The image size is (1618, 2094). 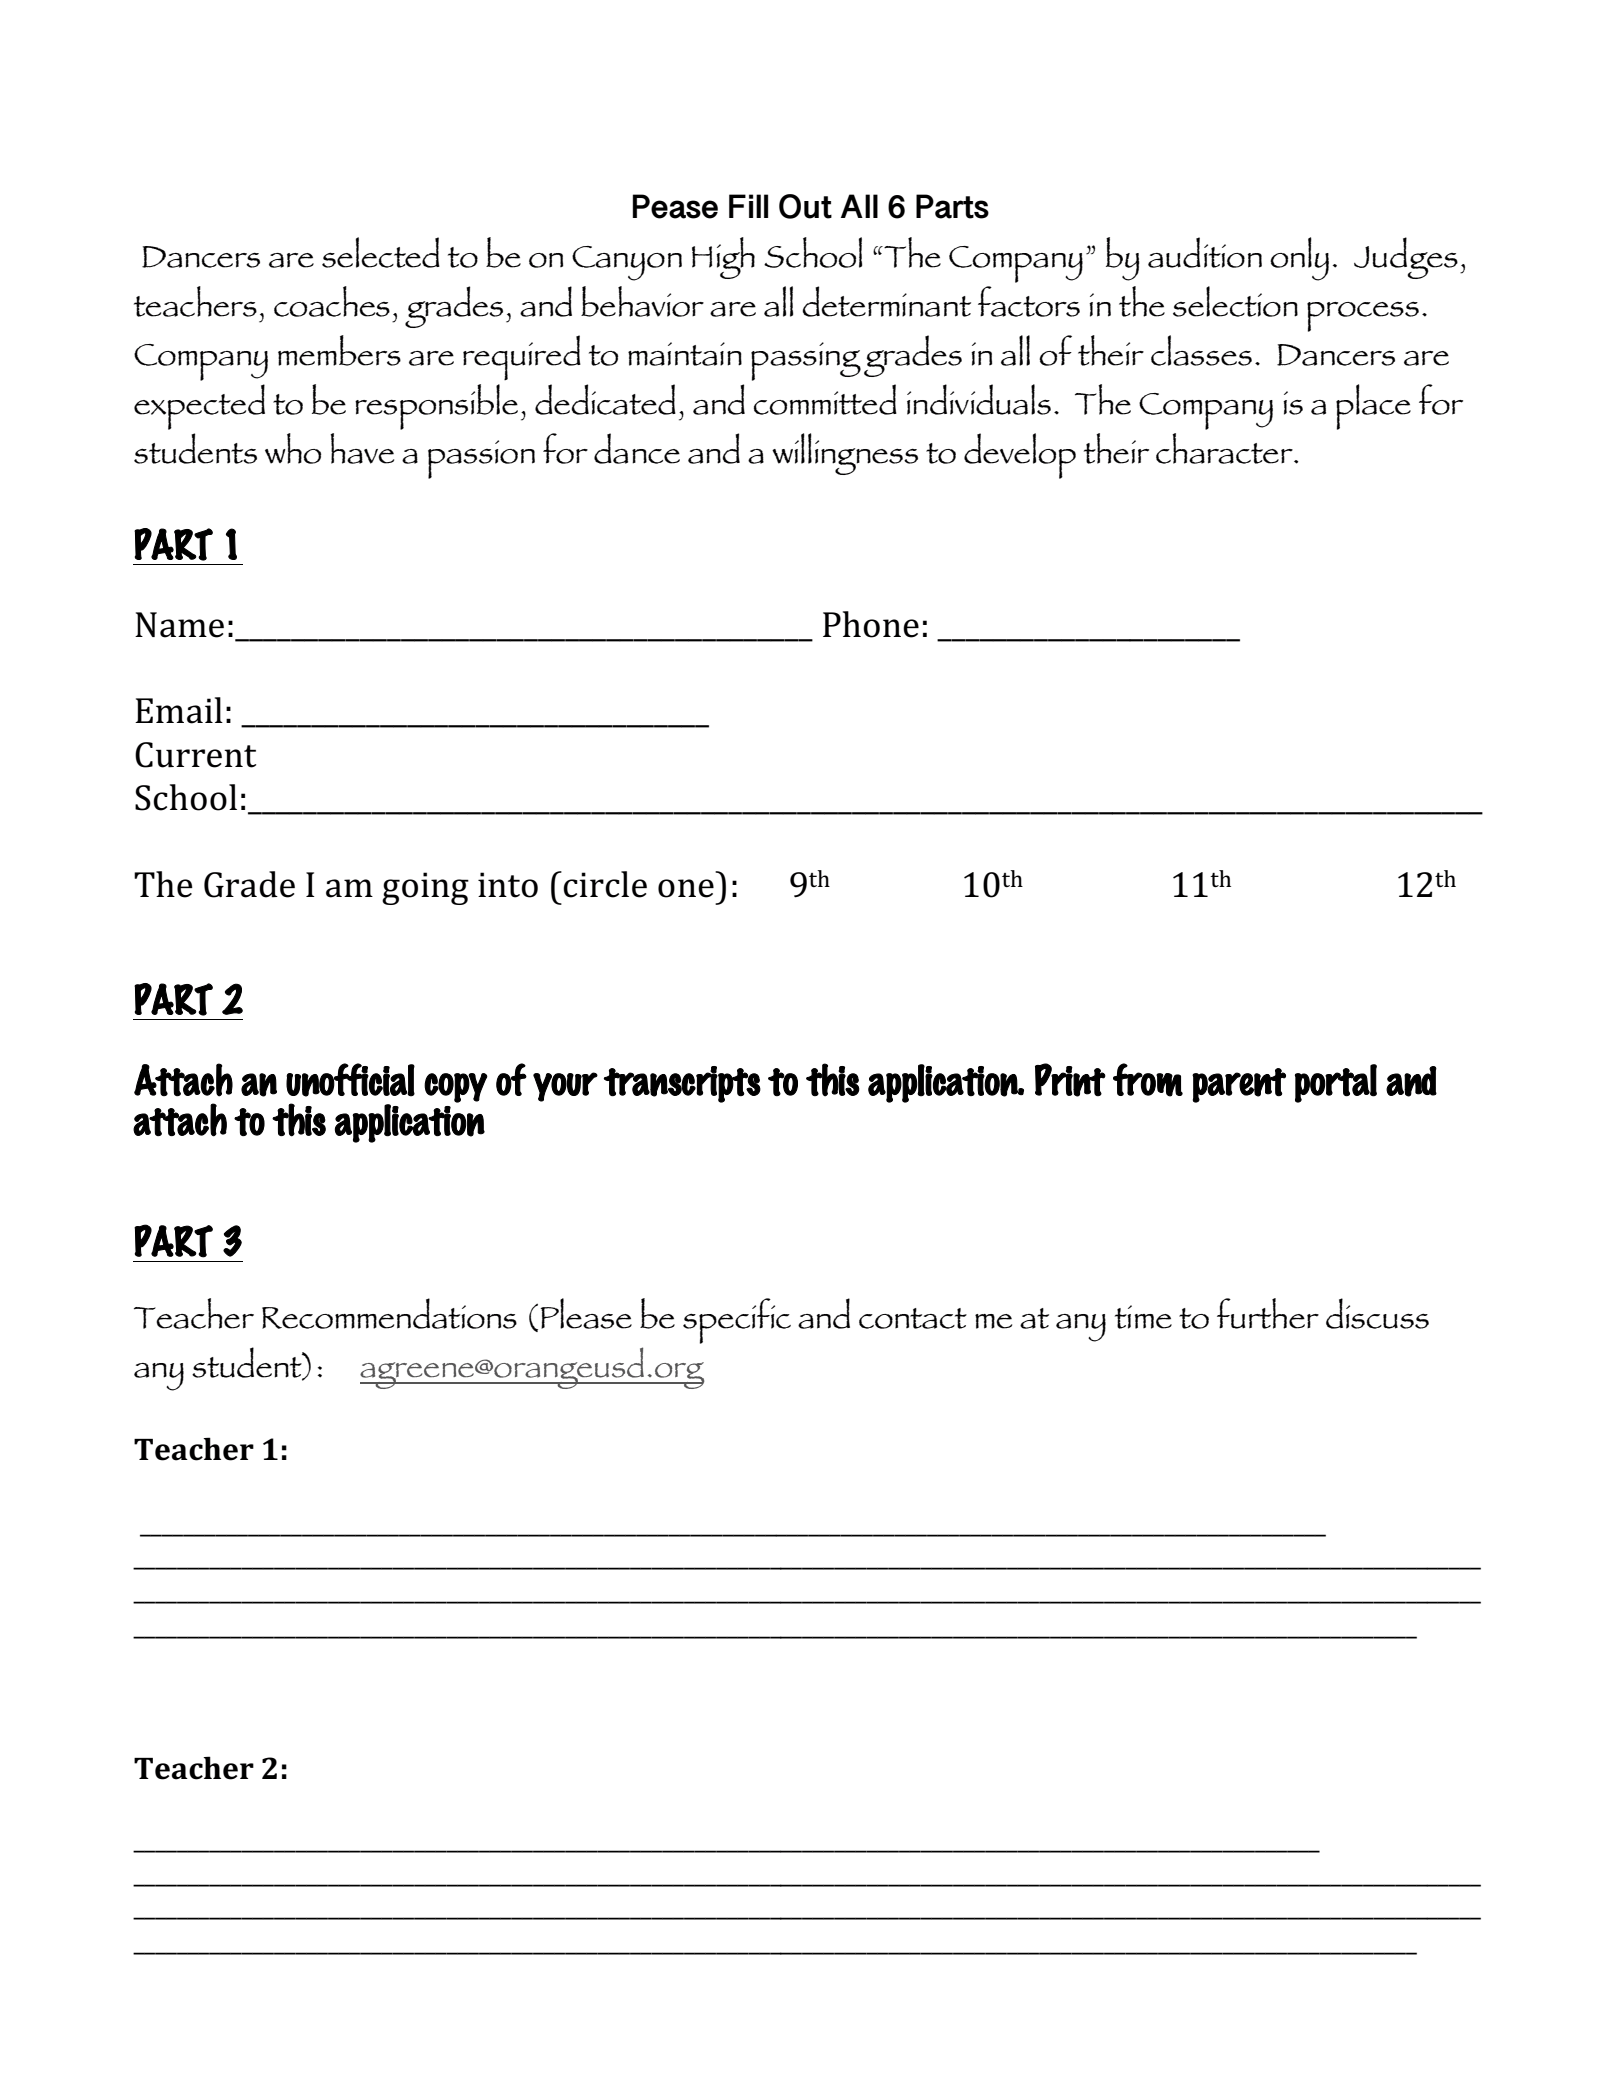 I want to click on Current, so click(x=195, y=755).
